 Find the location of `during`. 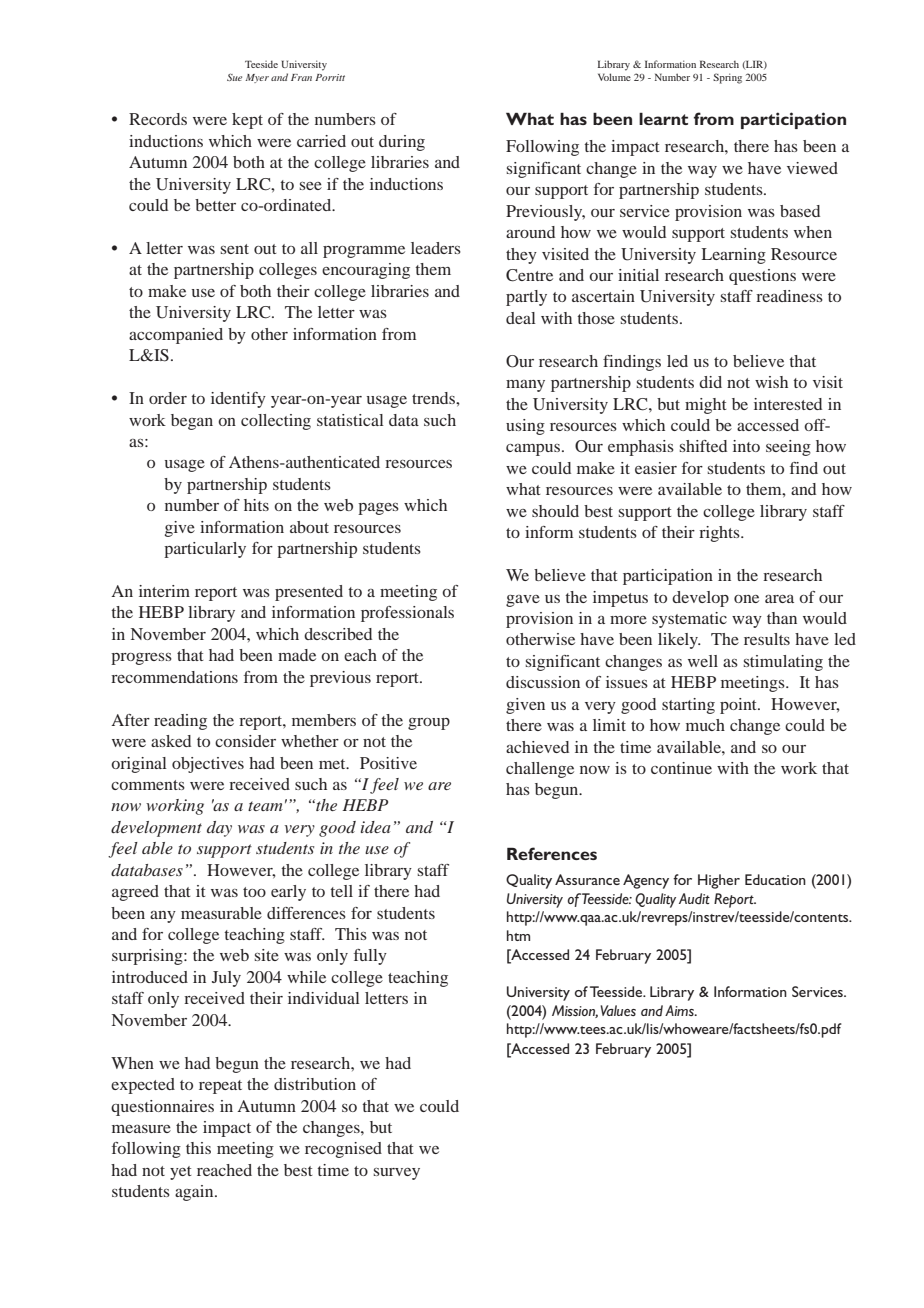

during is located at coordinates (402, 143).
